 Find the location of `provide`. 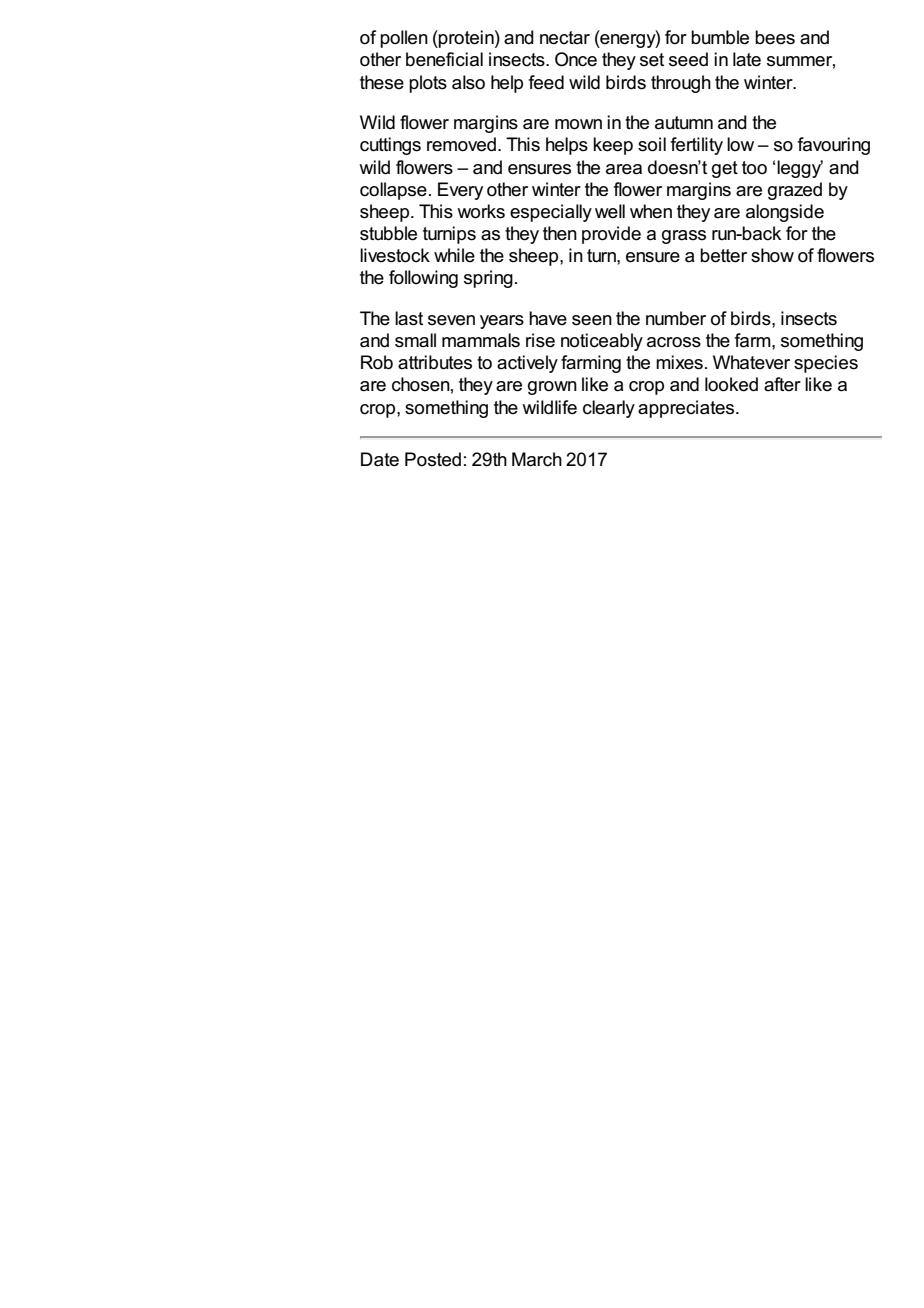

provide is located at coordinates (611, 235).
